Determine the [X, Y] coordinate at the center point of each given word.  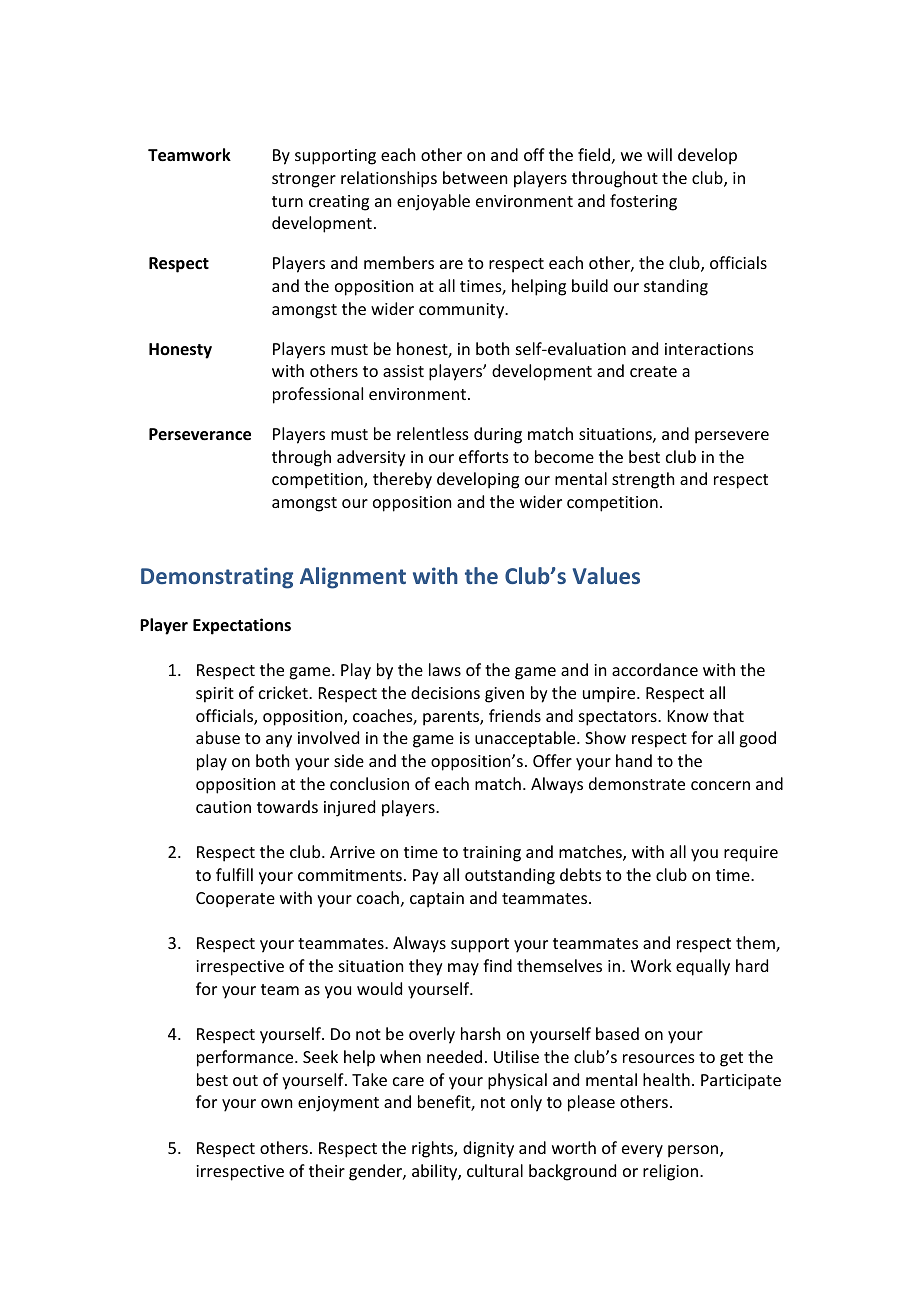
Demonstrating [217, 578]
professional [318, 395]
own [276, 1103]
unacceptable [526, 739]
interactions [709, 349]
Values [606, 575]
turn [287, 201]
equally [703, 967]
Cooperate [235, 900]
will [659, 154]
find [497, 965]
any [279, 741]
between [475, 177]
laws [445, 669]
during [498, 435]
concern [720, 785]
